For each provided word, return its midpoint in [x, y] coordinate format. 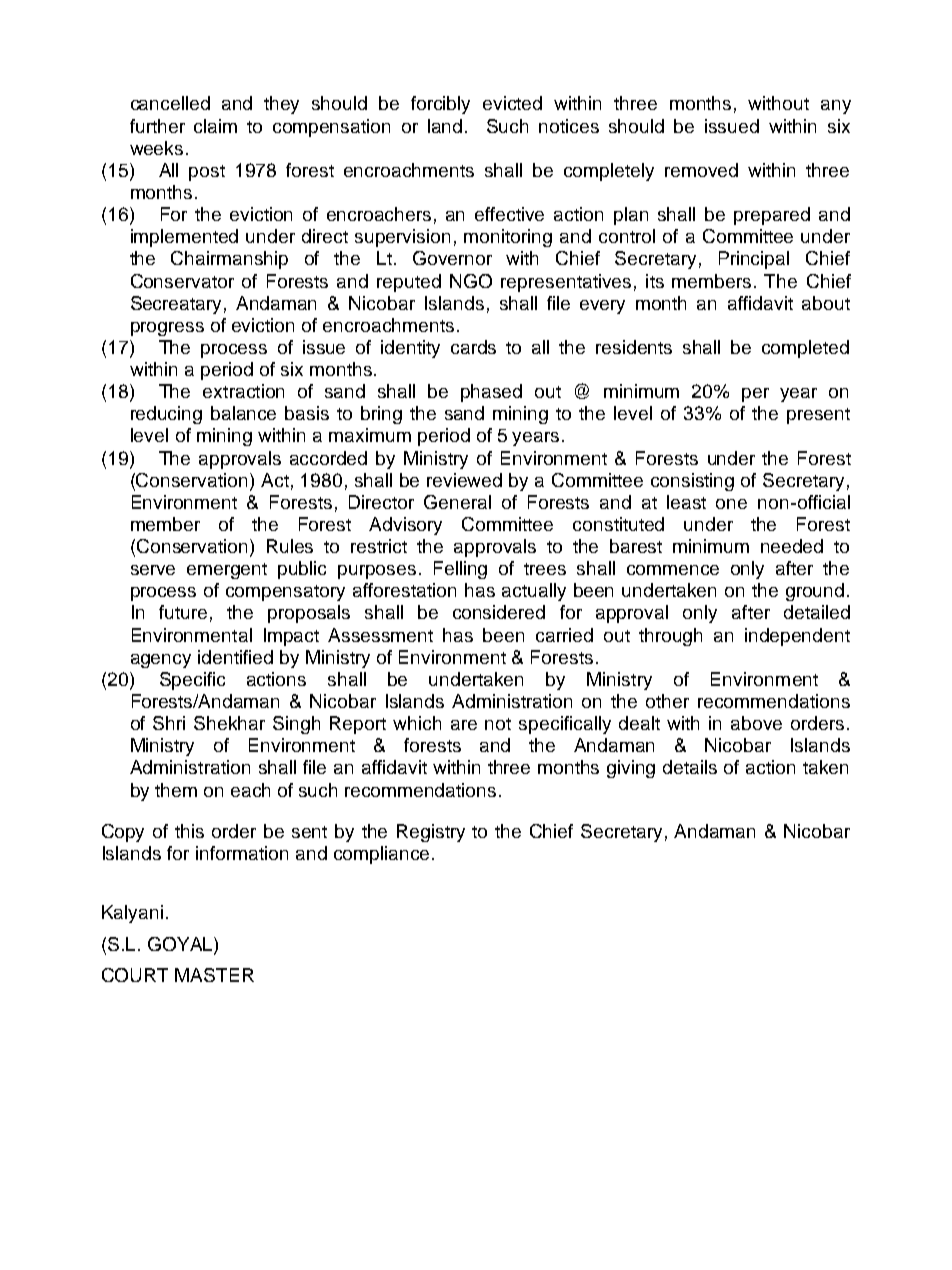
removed [701, 170]
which [417, 723]
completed [805, 349]
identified [235, 657]
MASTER [214, 975]
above [756, 723]
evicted [512, 103]
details [690, 767]
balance [243, 413]
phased [491, 393]
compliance [381, 855]
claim [215, 126]
